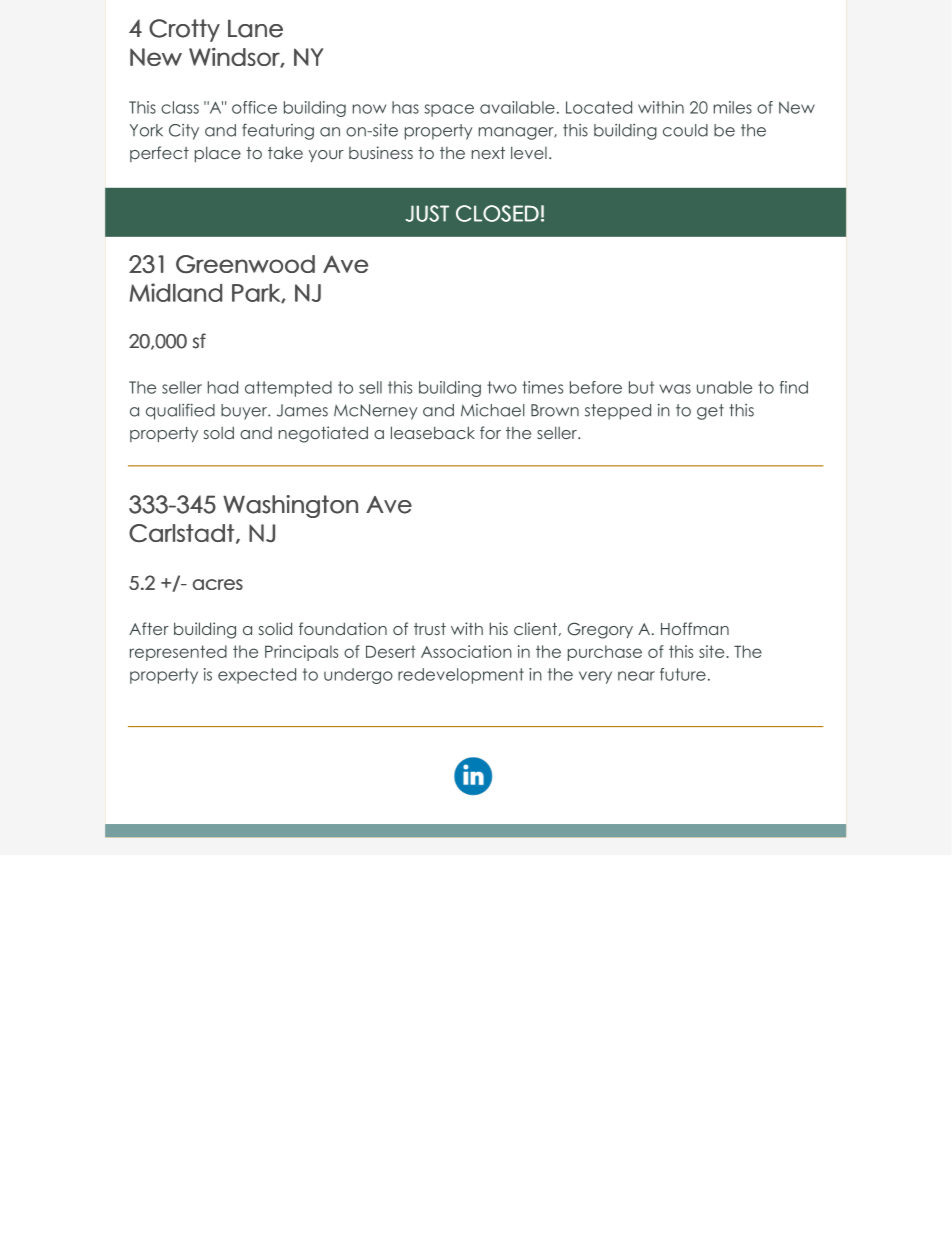  I want to click on Lane, so click(255, 28).
